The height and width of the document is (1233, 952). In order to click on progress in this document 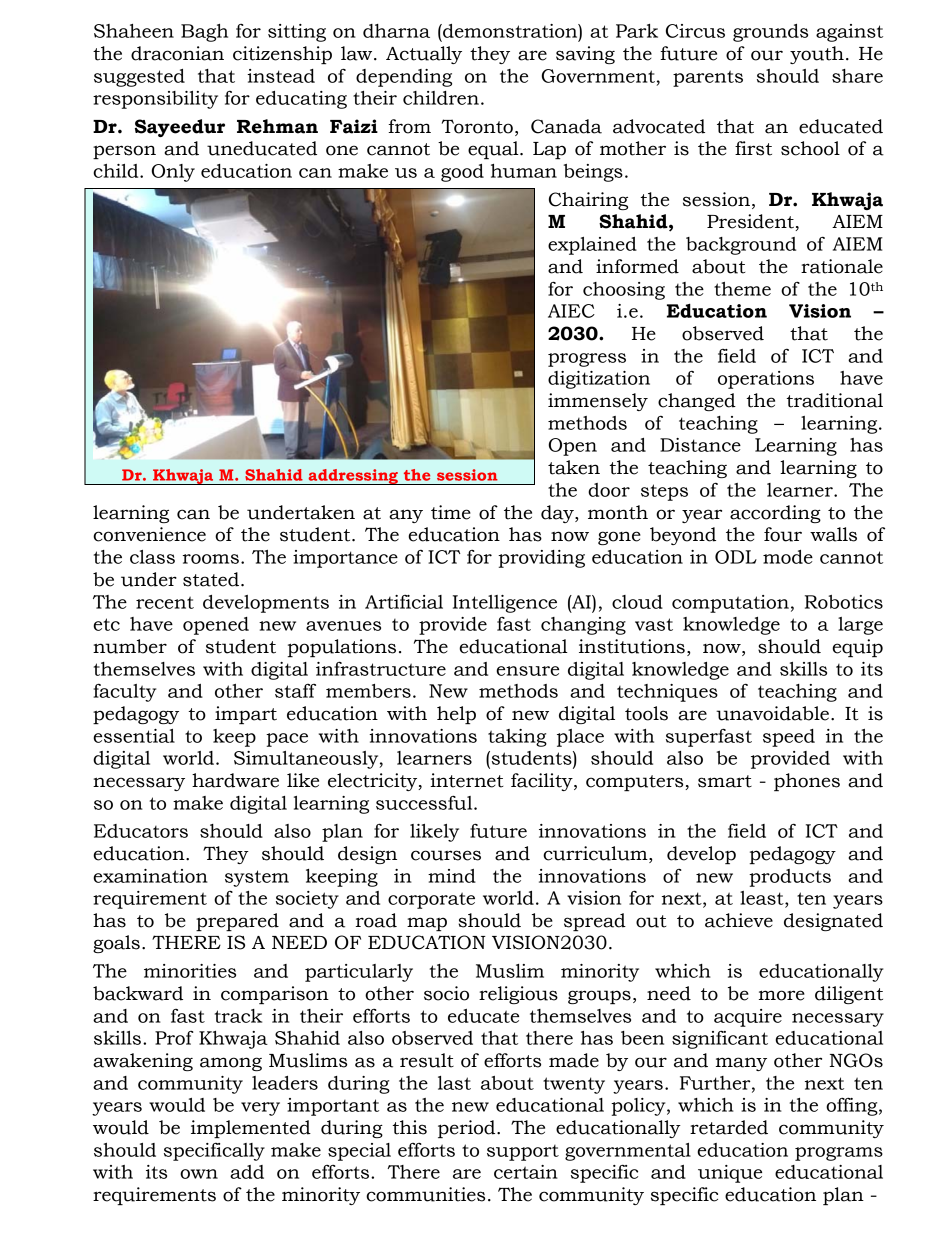, I will do `click(587, 360)`.
